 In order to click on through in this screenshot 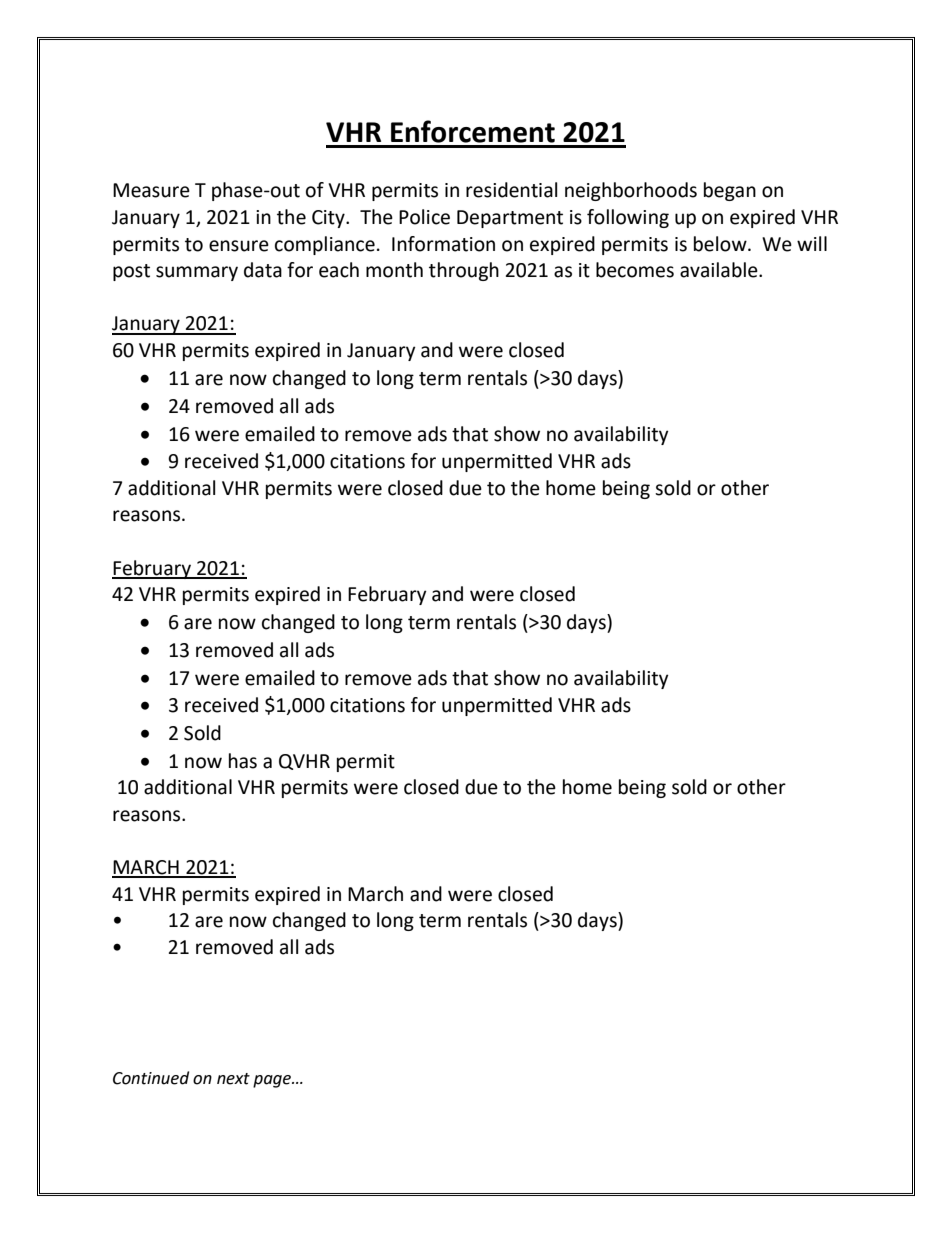, I will do `click(464, 271)`.
